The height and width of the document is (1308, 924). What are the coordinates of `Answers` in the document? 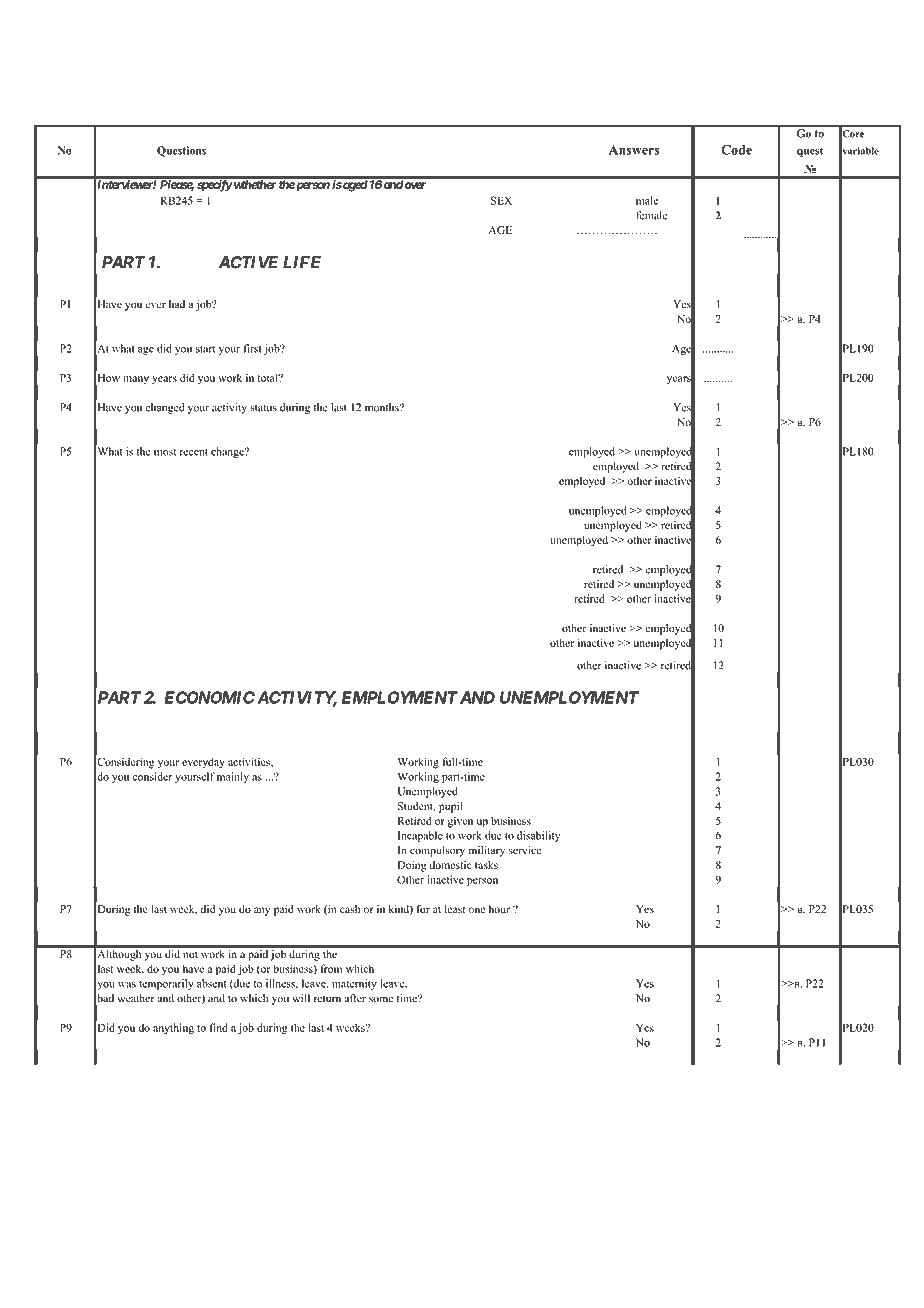 It's located at (634, 150).
